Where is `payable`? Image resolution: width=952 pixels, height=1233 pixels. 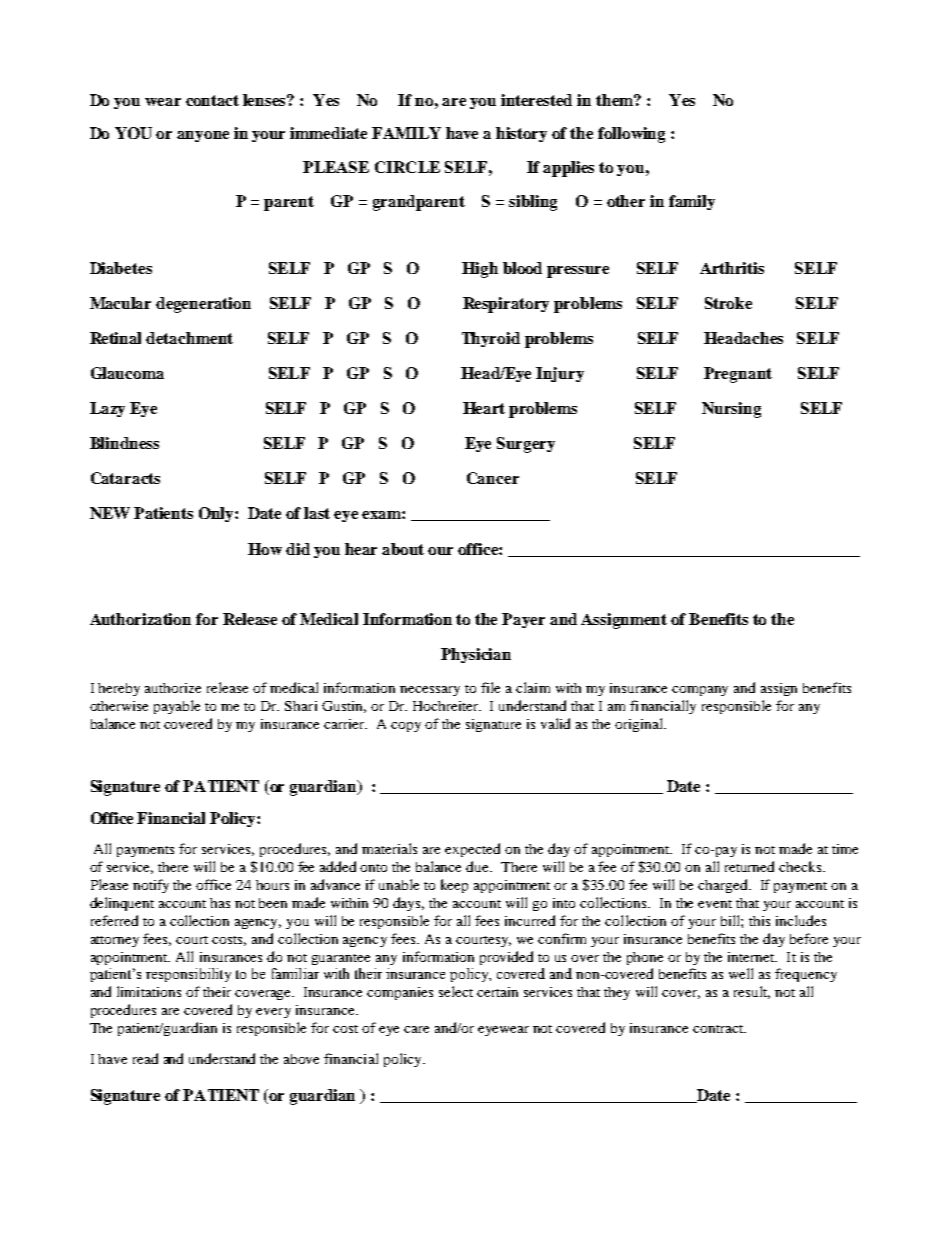 payable is located at coordinates (177, 707).
